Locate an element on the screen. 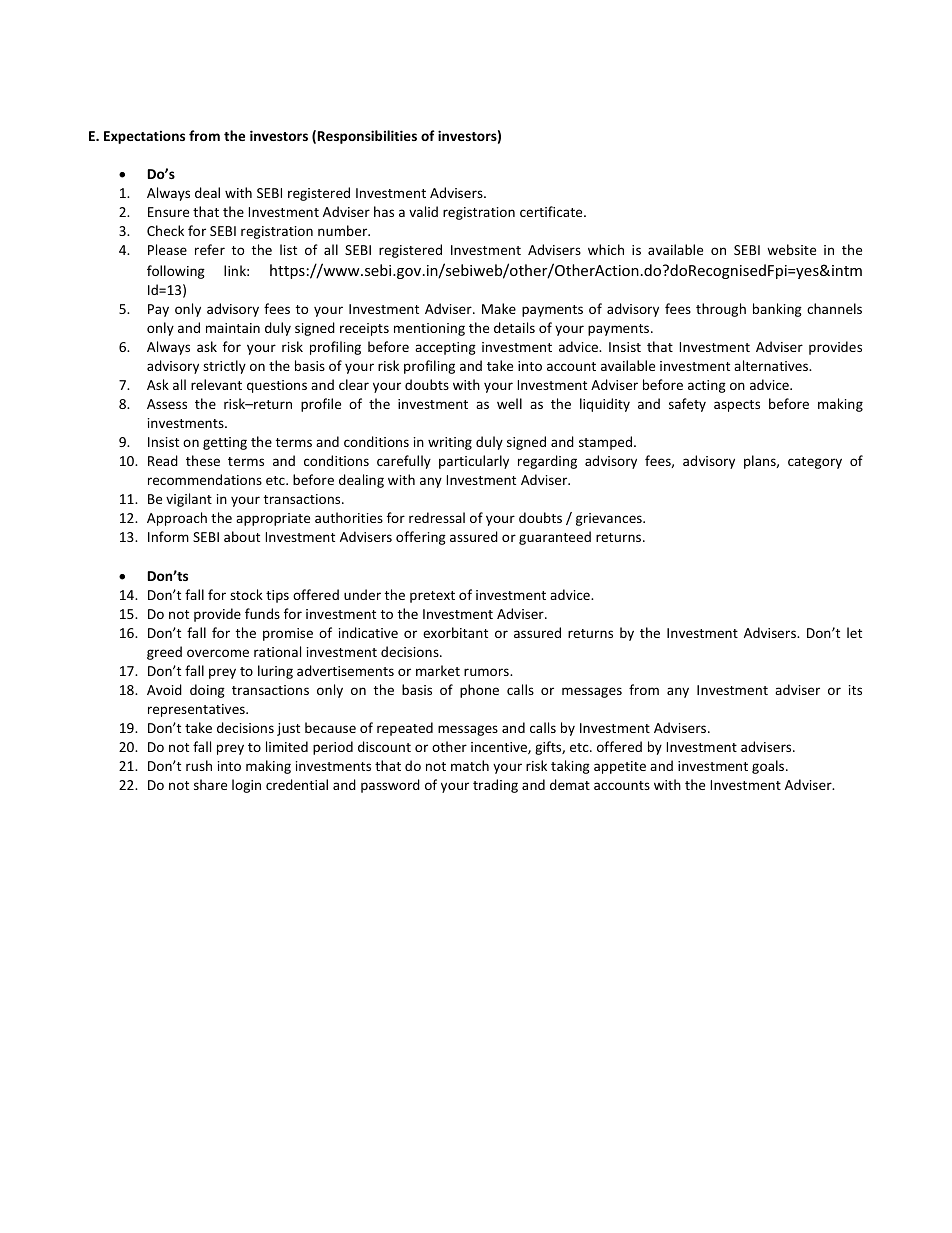 This screenshot has width=952, height=1233. rush is located at coordinates (199, 765).
